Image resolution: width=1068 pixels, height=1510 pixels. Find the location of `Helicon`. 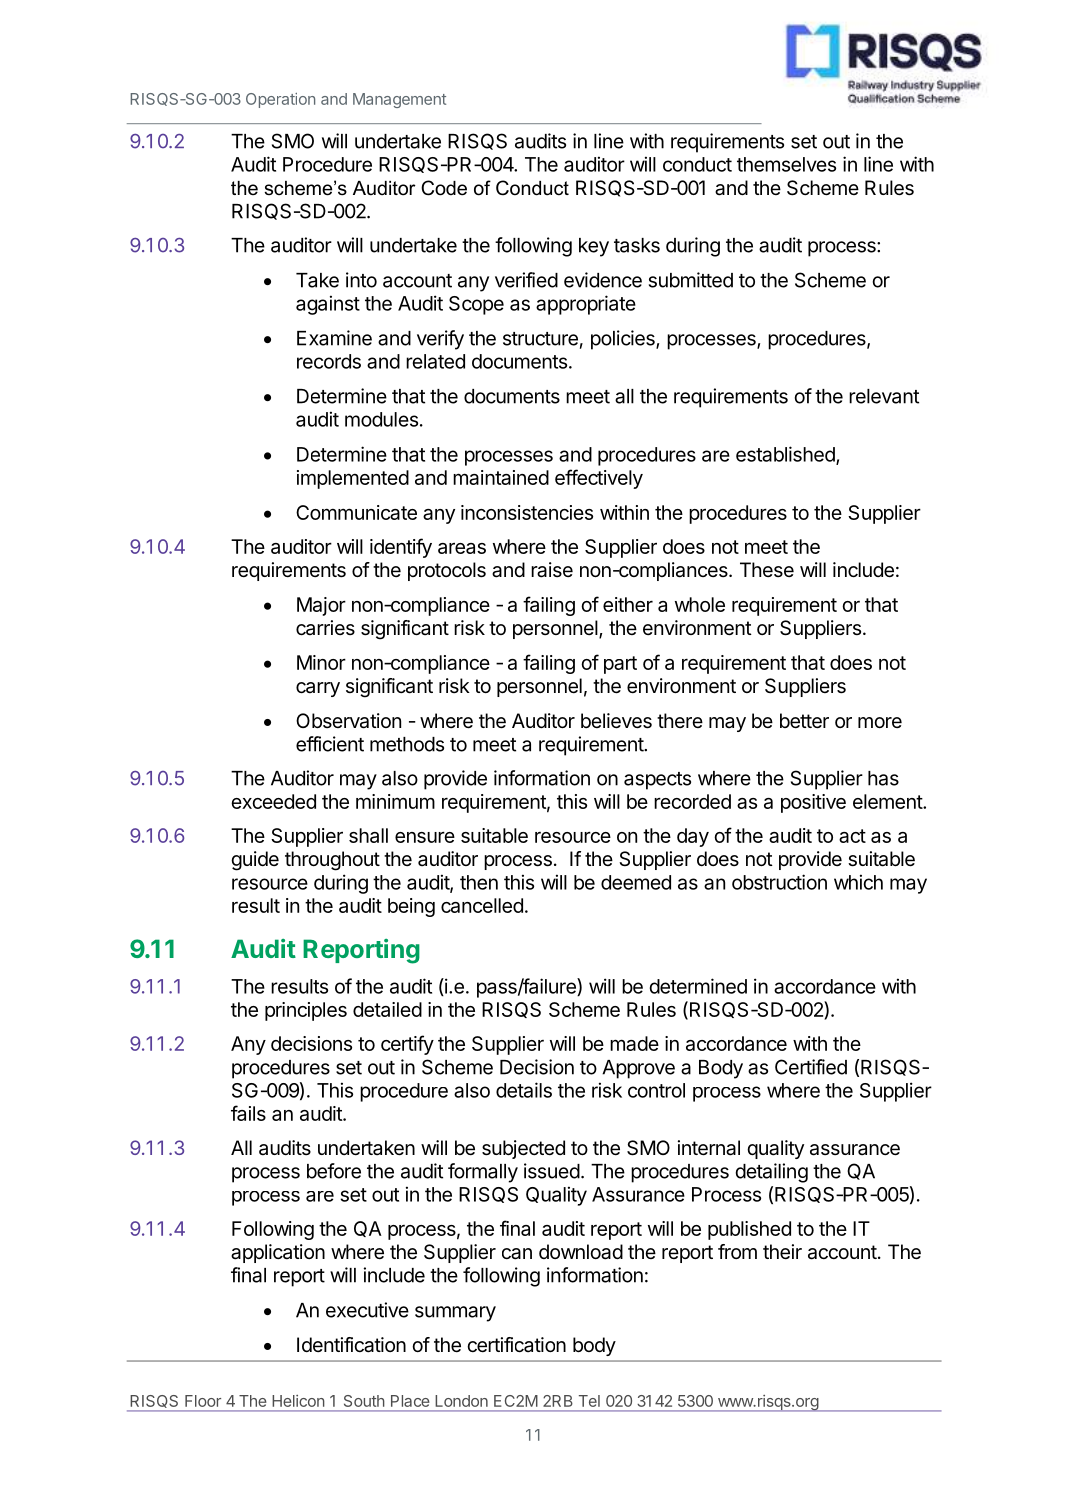

Helicon is located at coordinates (298, 1401).
